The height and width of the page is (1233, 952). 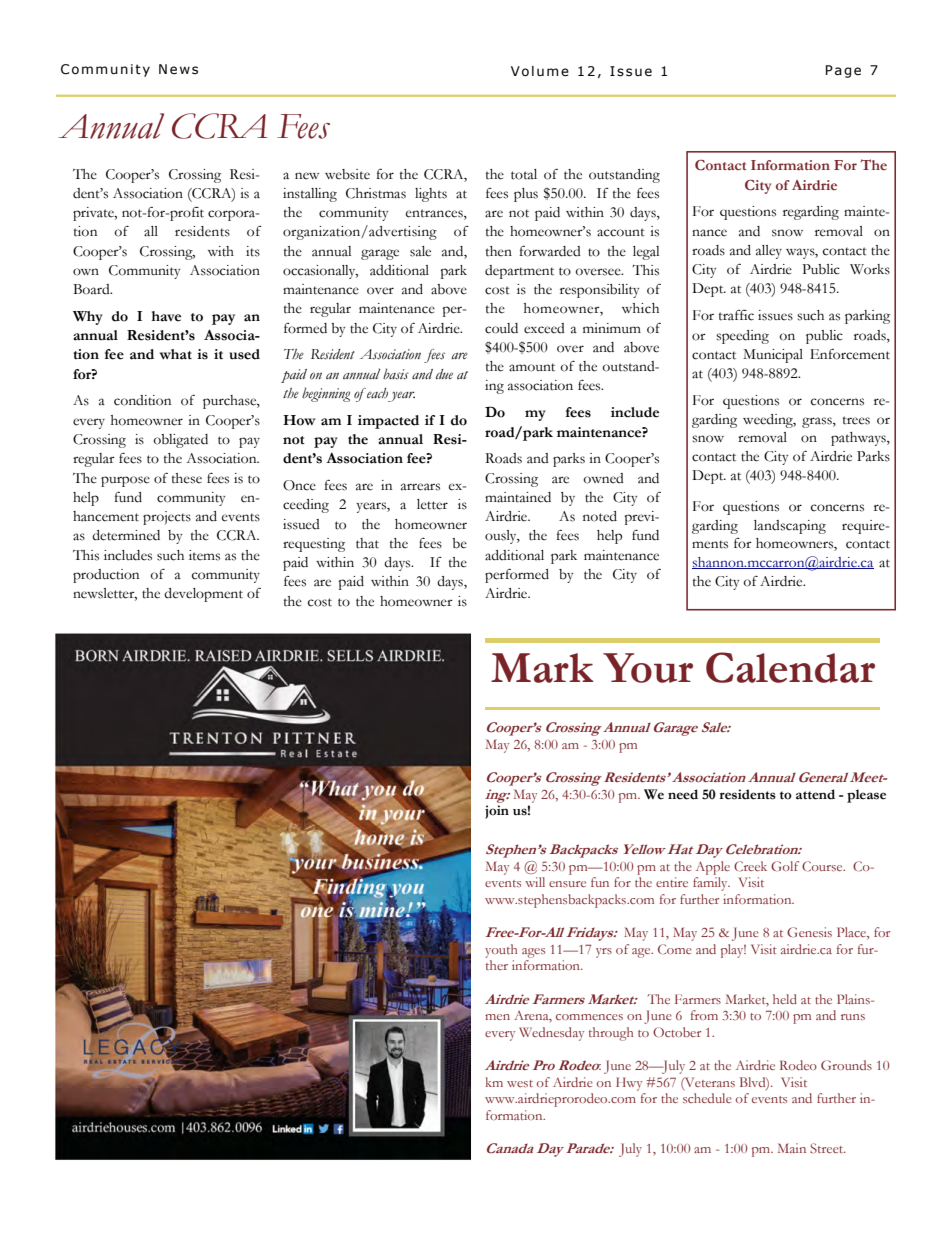 I want to click on youth, so click(x=501, y=951).
